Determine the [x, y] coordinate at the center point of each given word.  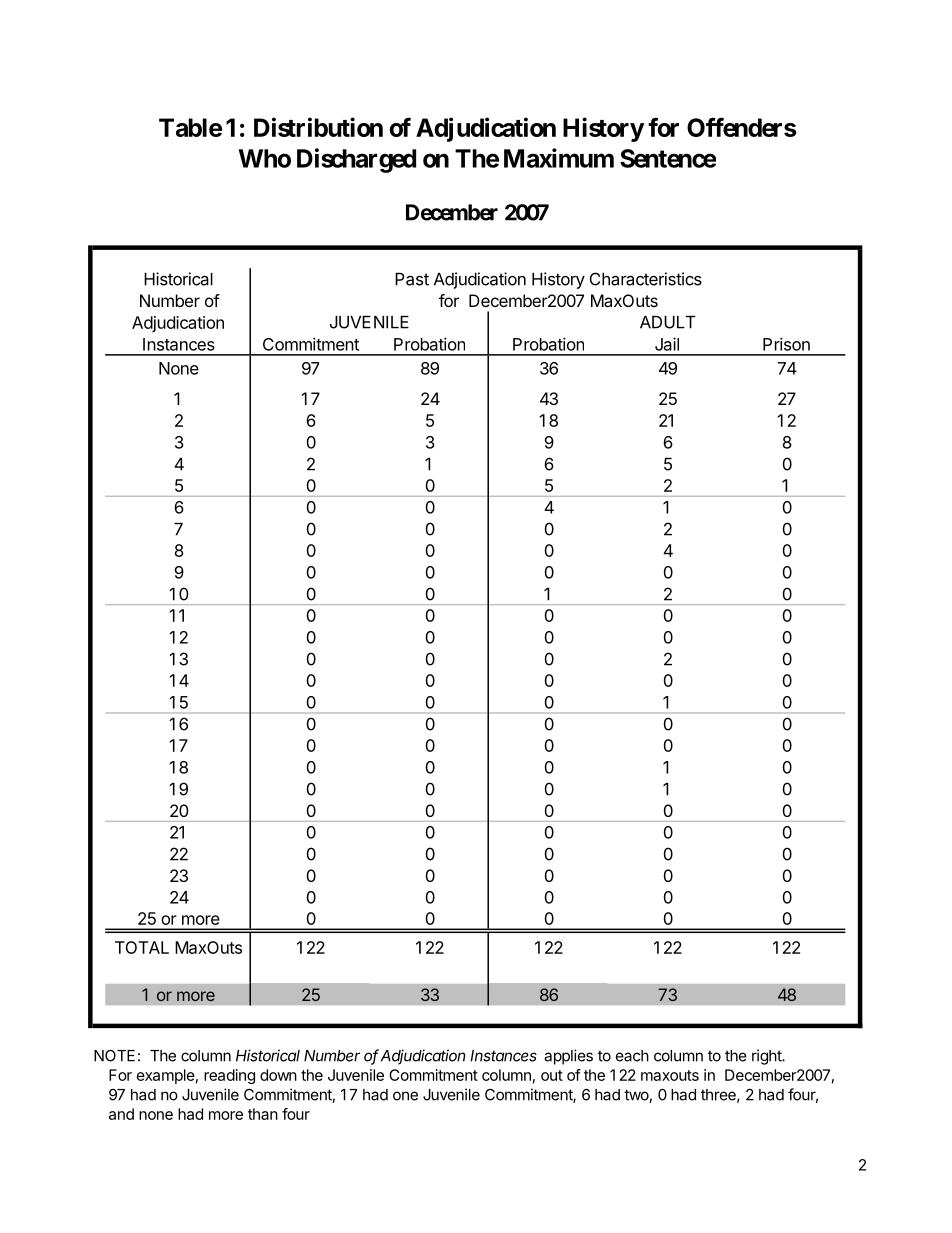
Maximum [559, 158]
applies [568, 1057]
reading [229, 1076]
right [768, 1057]
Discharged [356, 160]
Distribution [318, 127]
